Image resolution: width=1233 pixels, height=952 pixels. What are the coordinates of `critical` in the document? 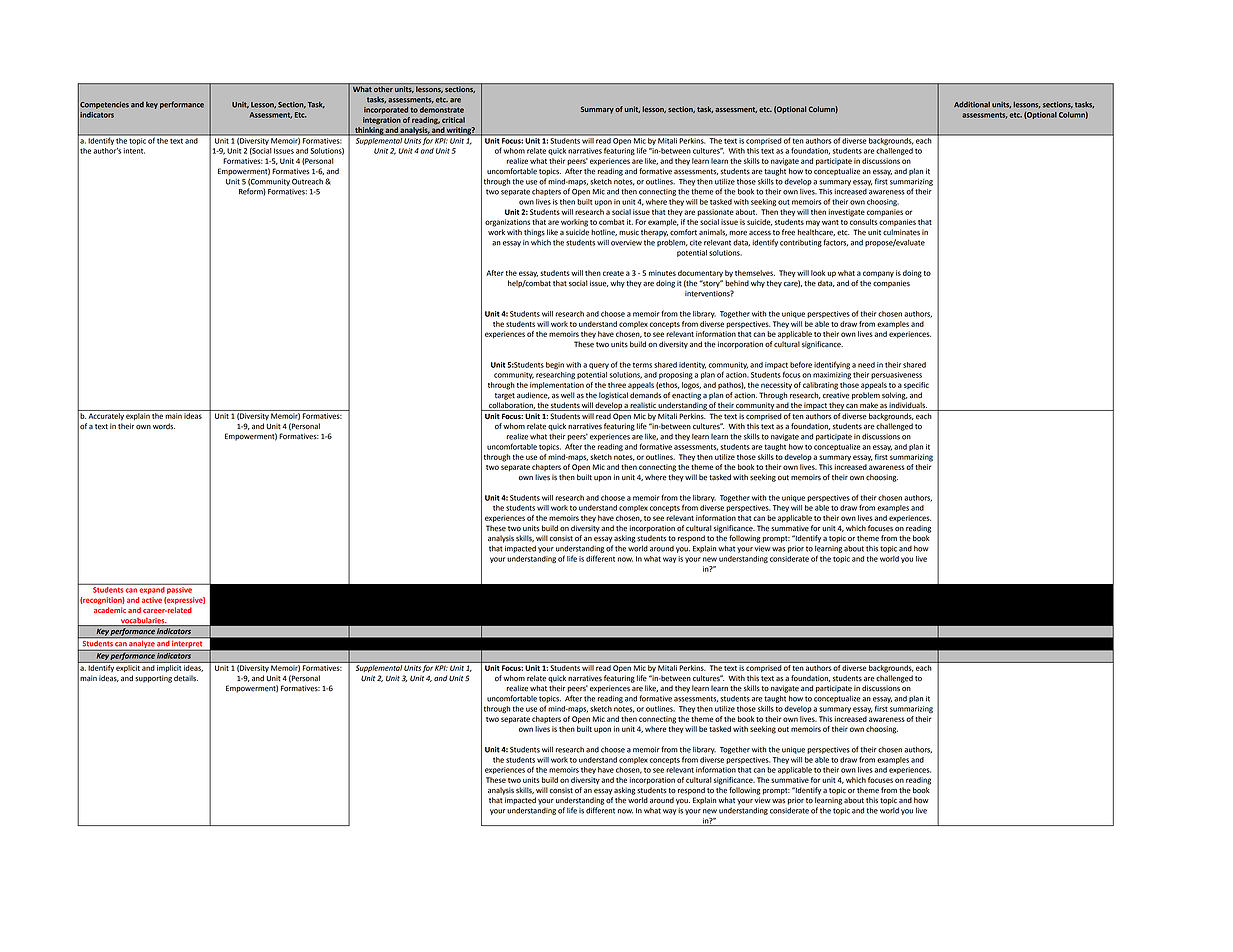 It's located at (453, 120).
